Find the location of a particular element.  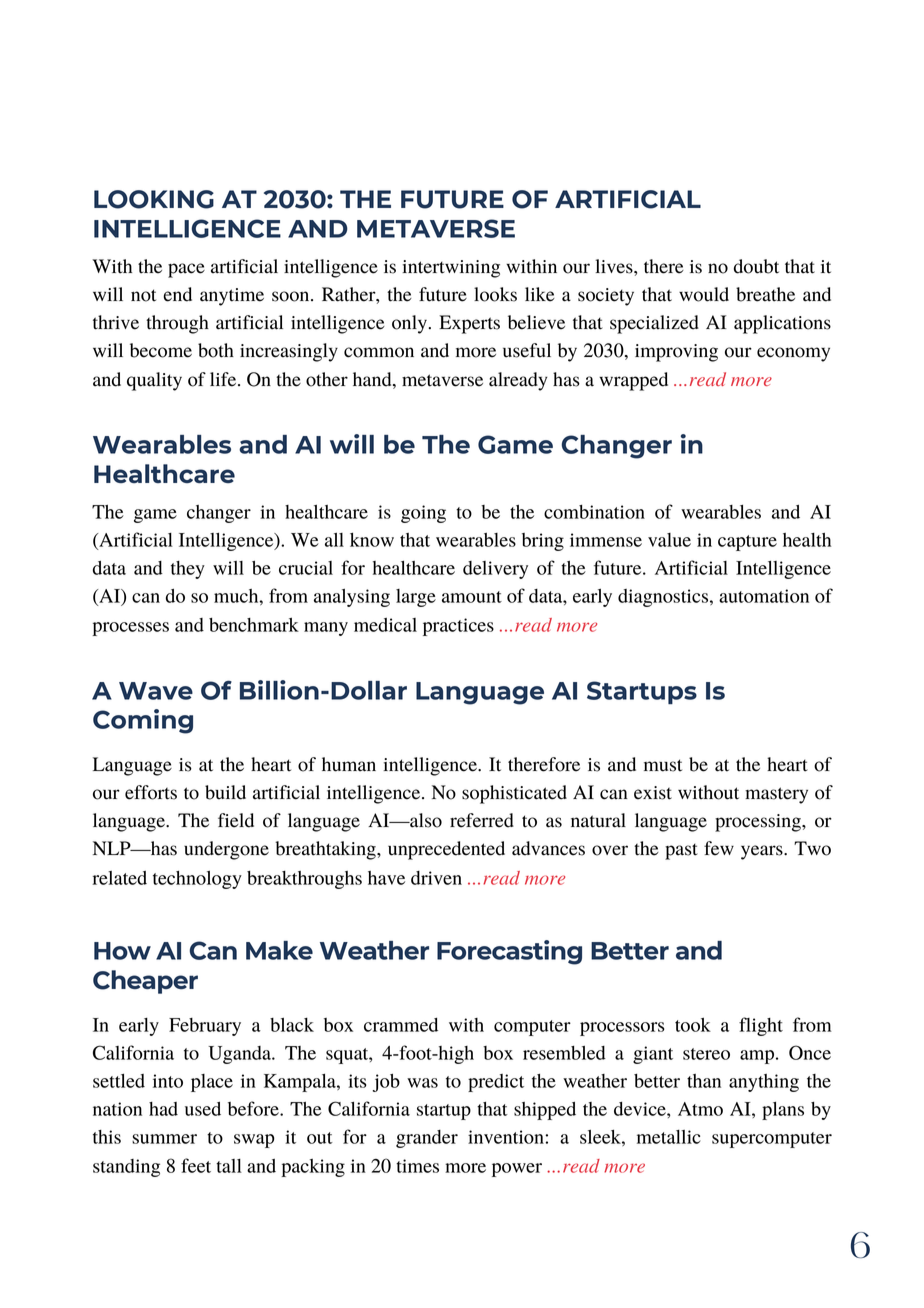

practices is located at coordinates (458, 627).
